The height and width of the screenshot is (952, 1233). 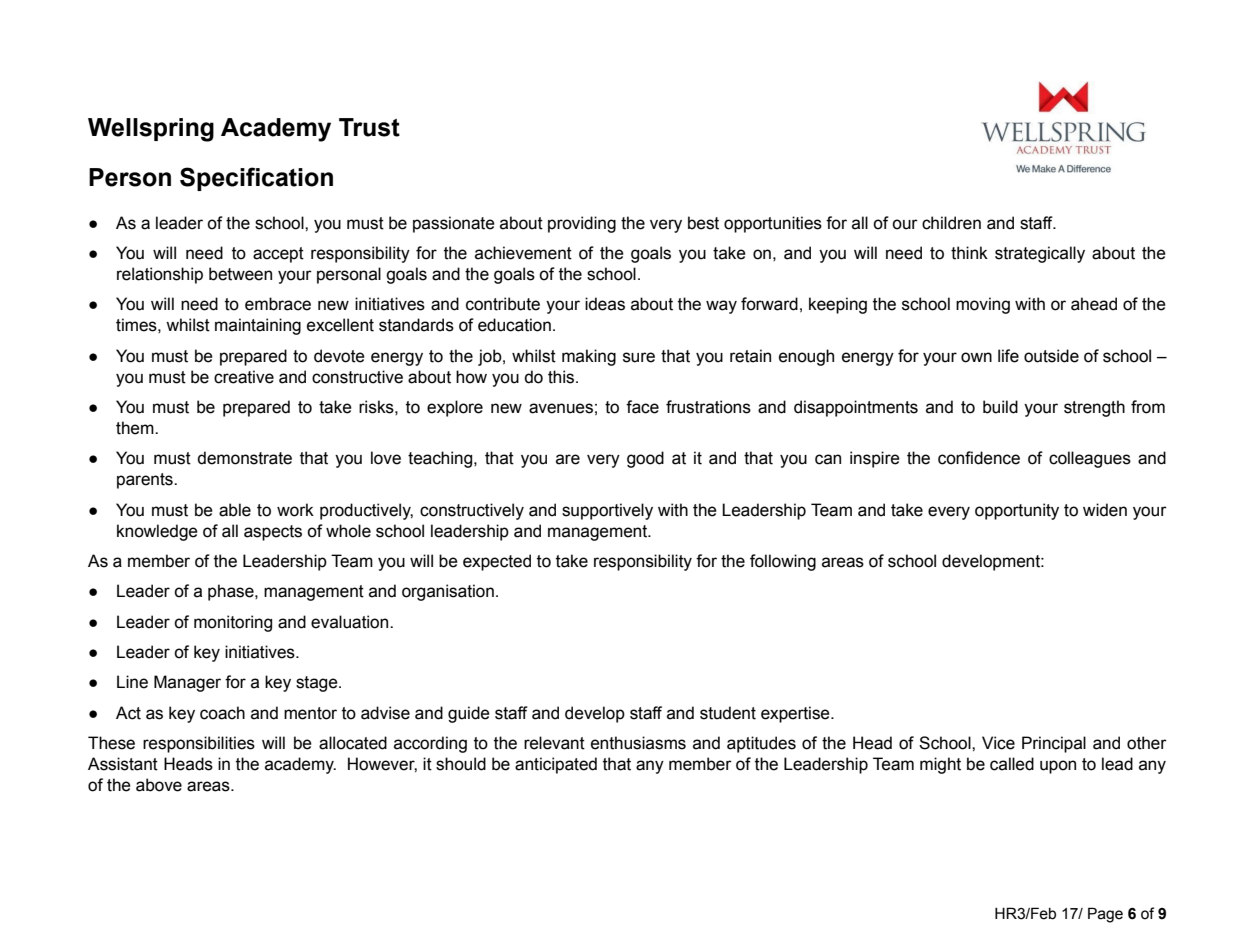 What do you see at coordinates (582, 224) in the screenshot?
I see `providing` at bounding box center [582, 224].
